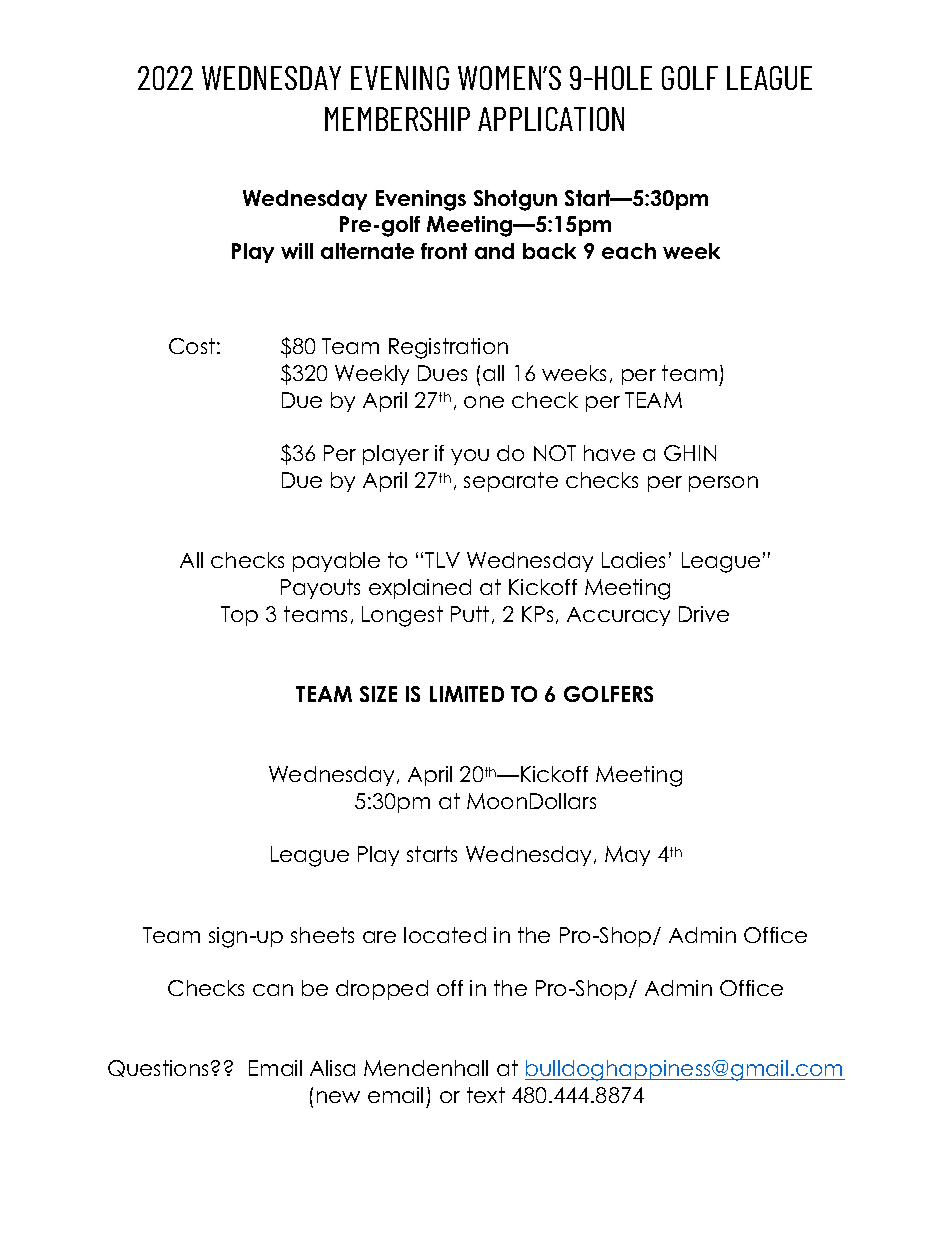  What do you see at coordinates (484, 402) in the screenshot?
I see `one` at bounding box center [484, 402].
